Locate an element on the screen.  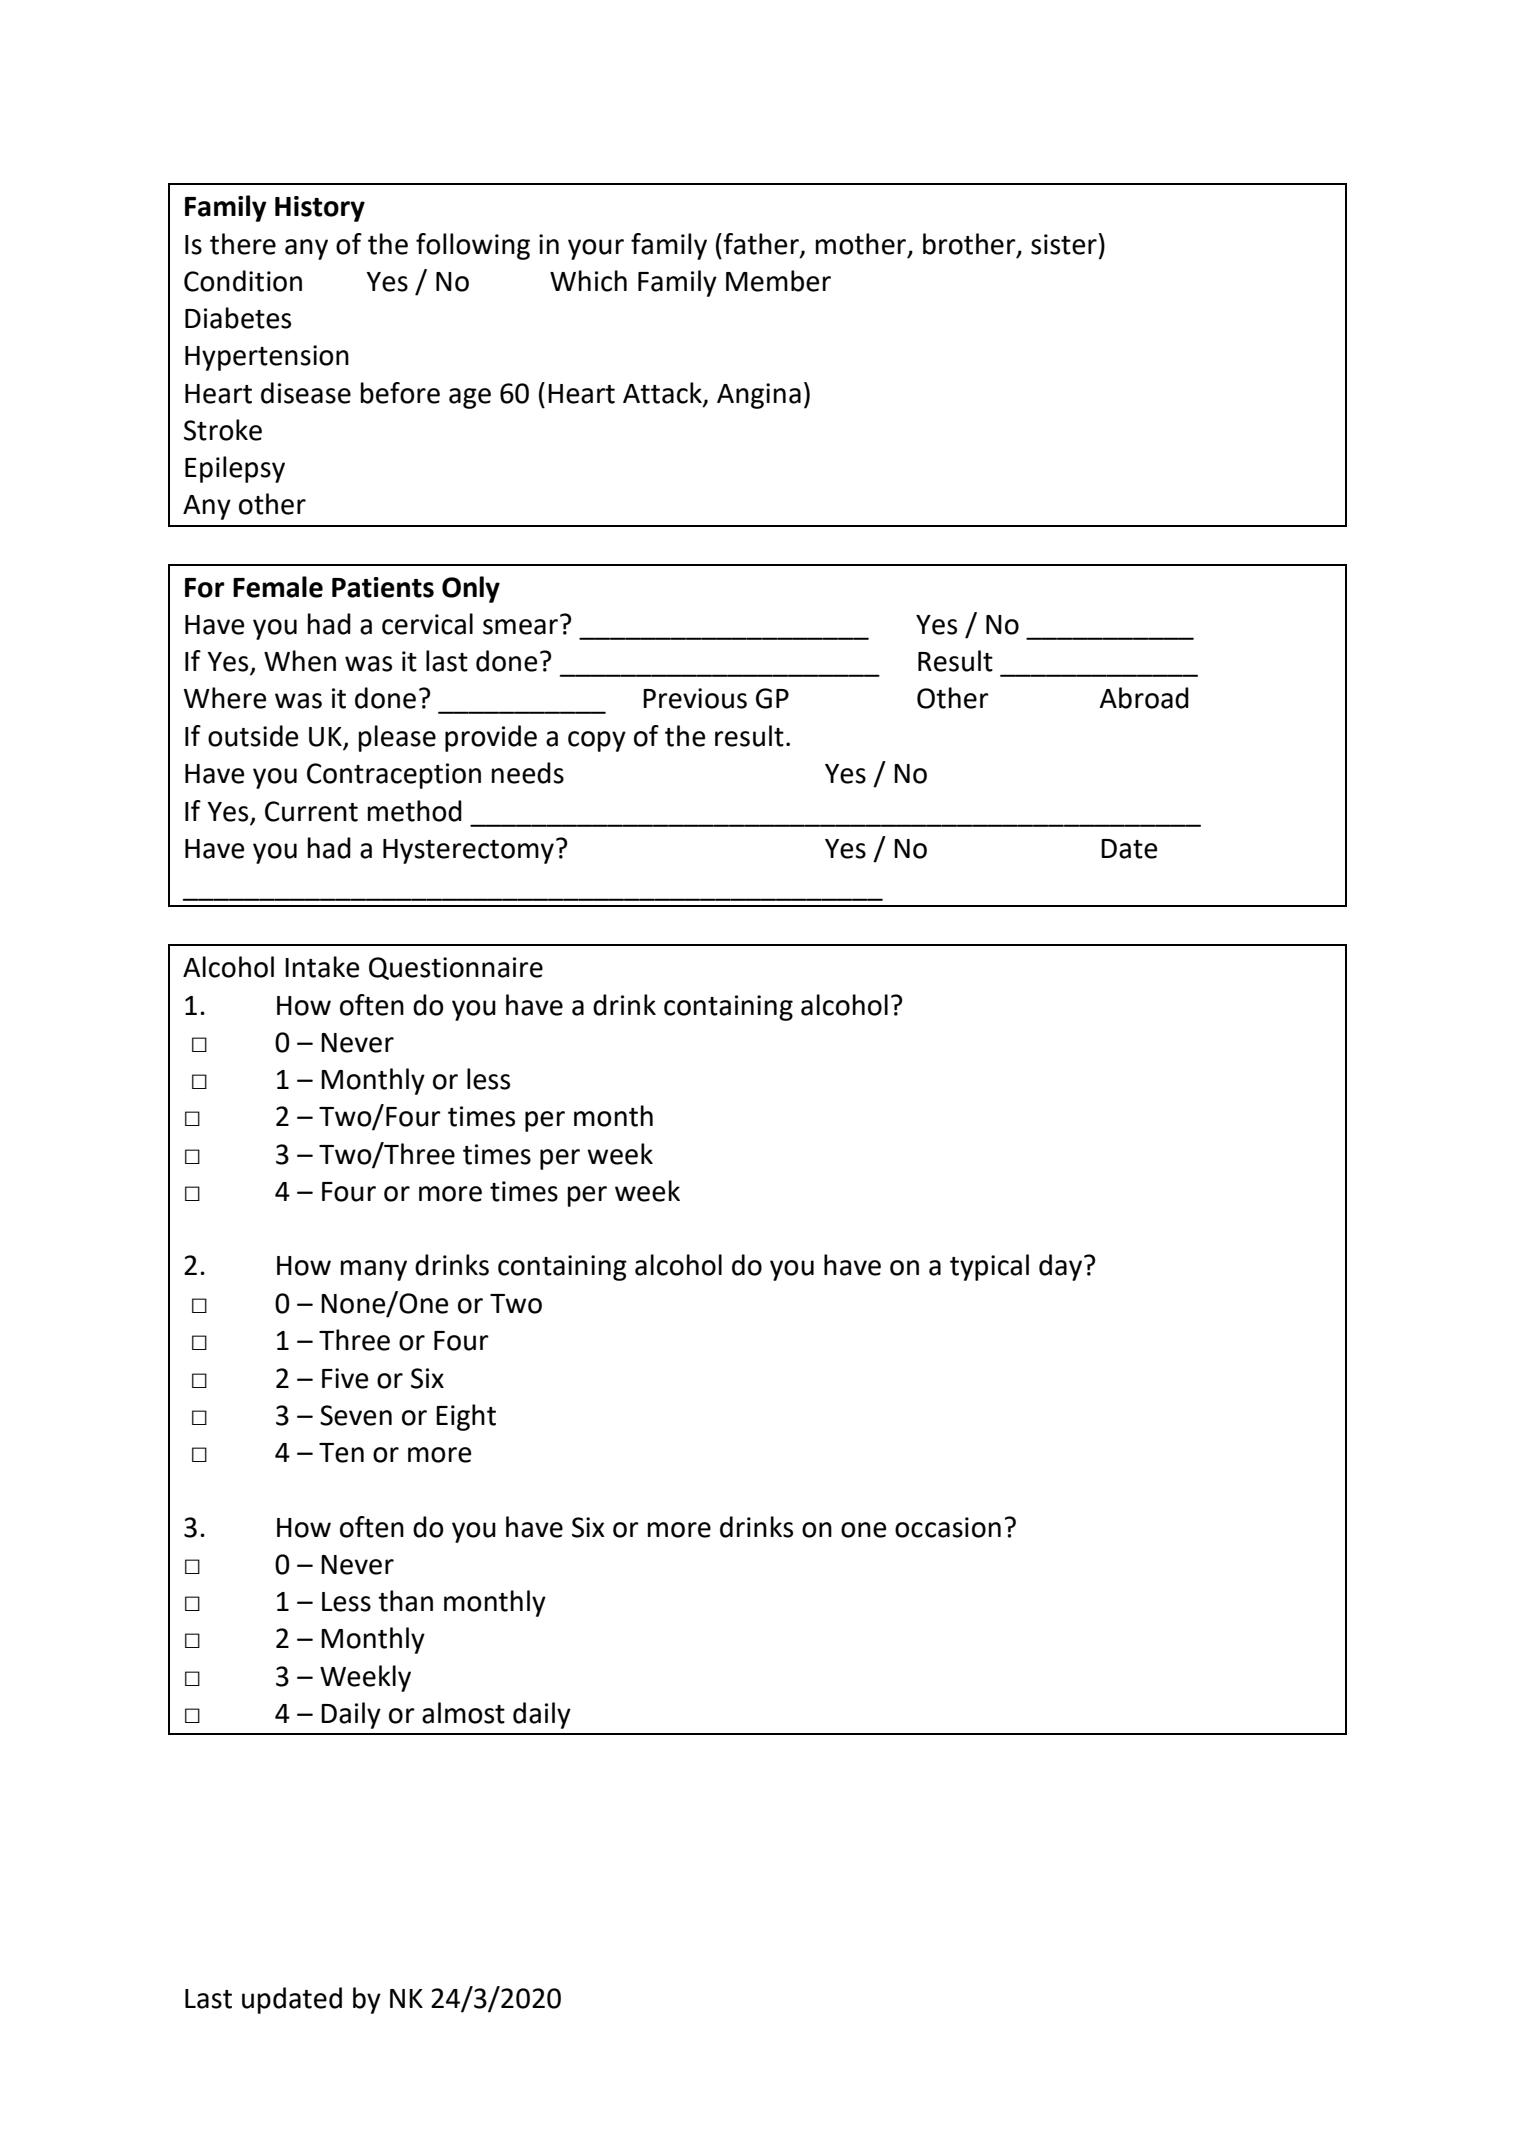
than is located at coordinates (405, 1601).
